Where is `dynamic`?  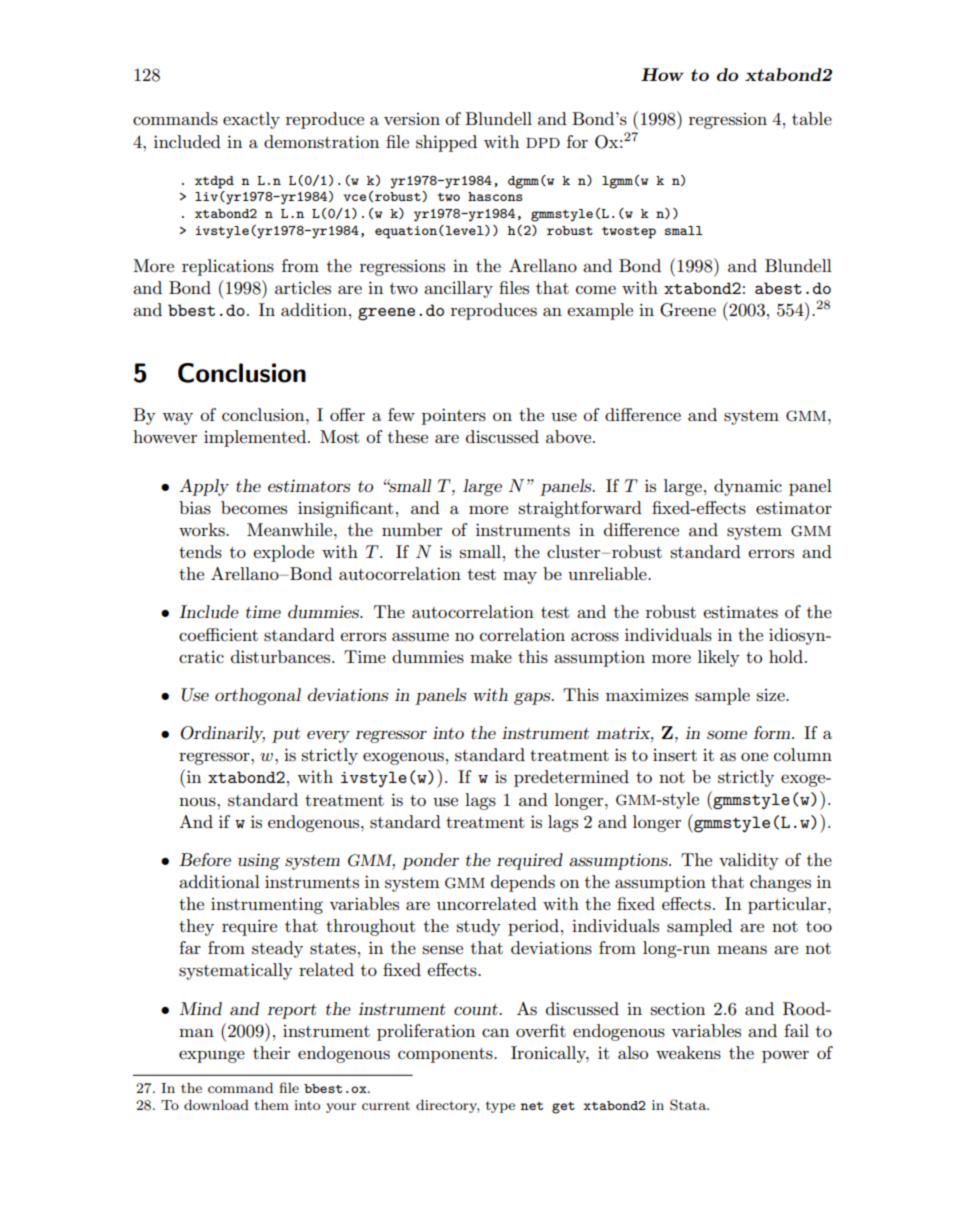 dynamic is located at coordinates (748, 487).
